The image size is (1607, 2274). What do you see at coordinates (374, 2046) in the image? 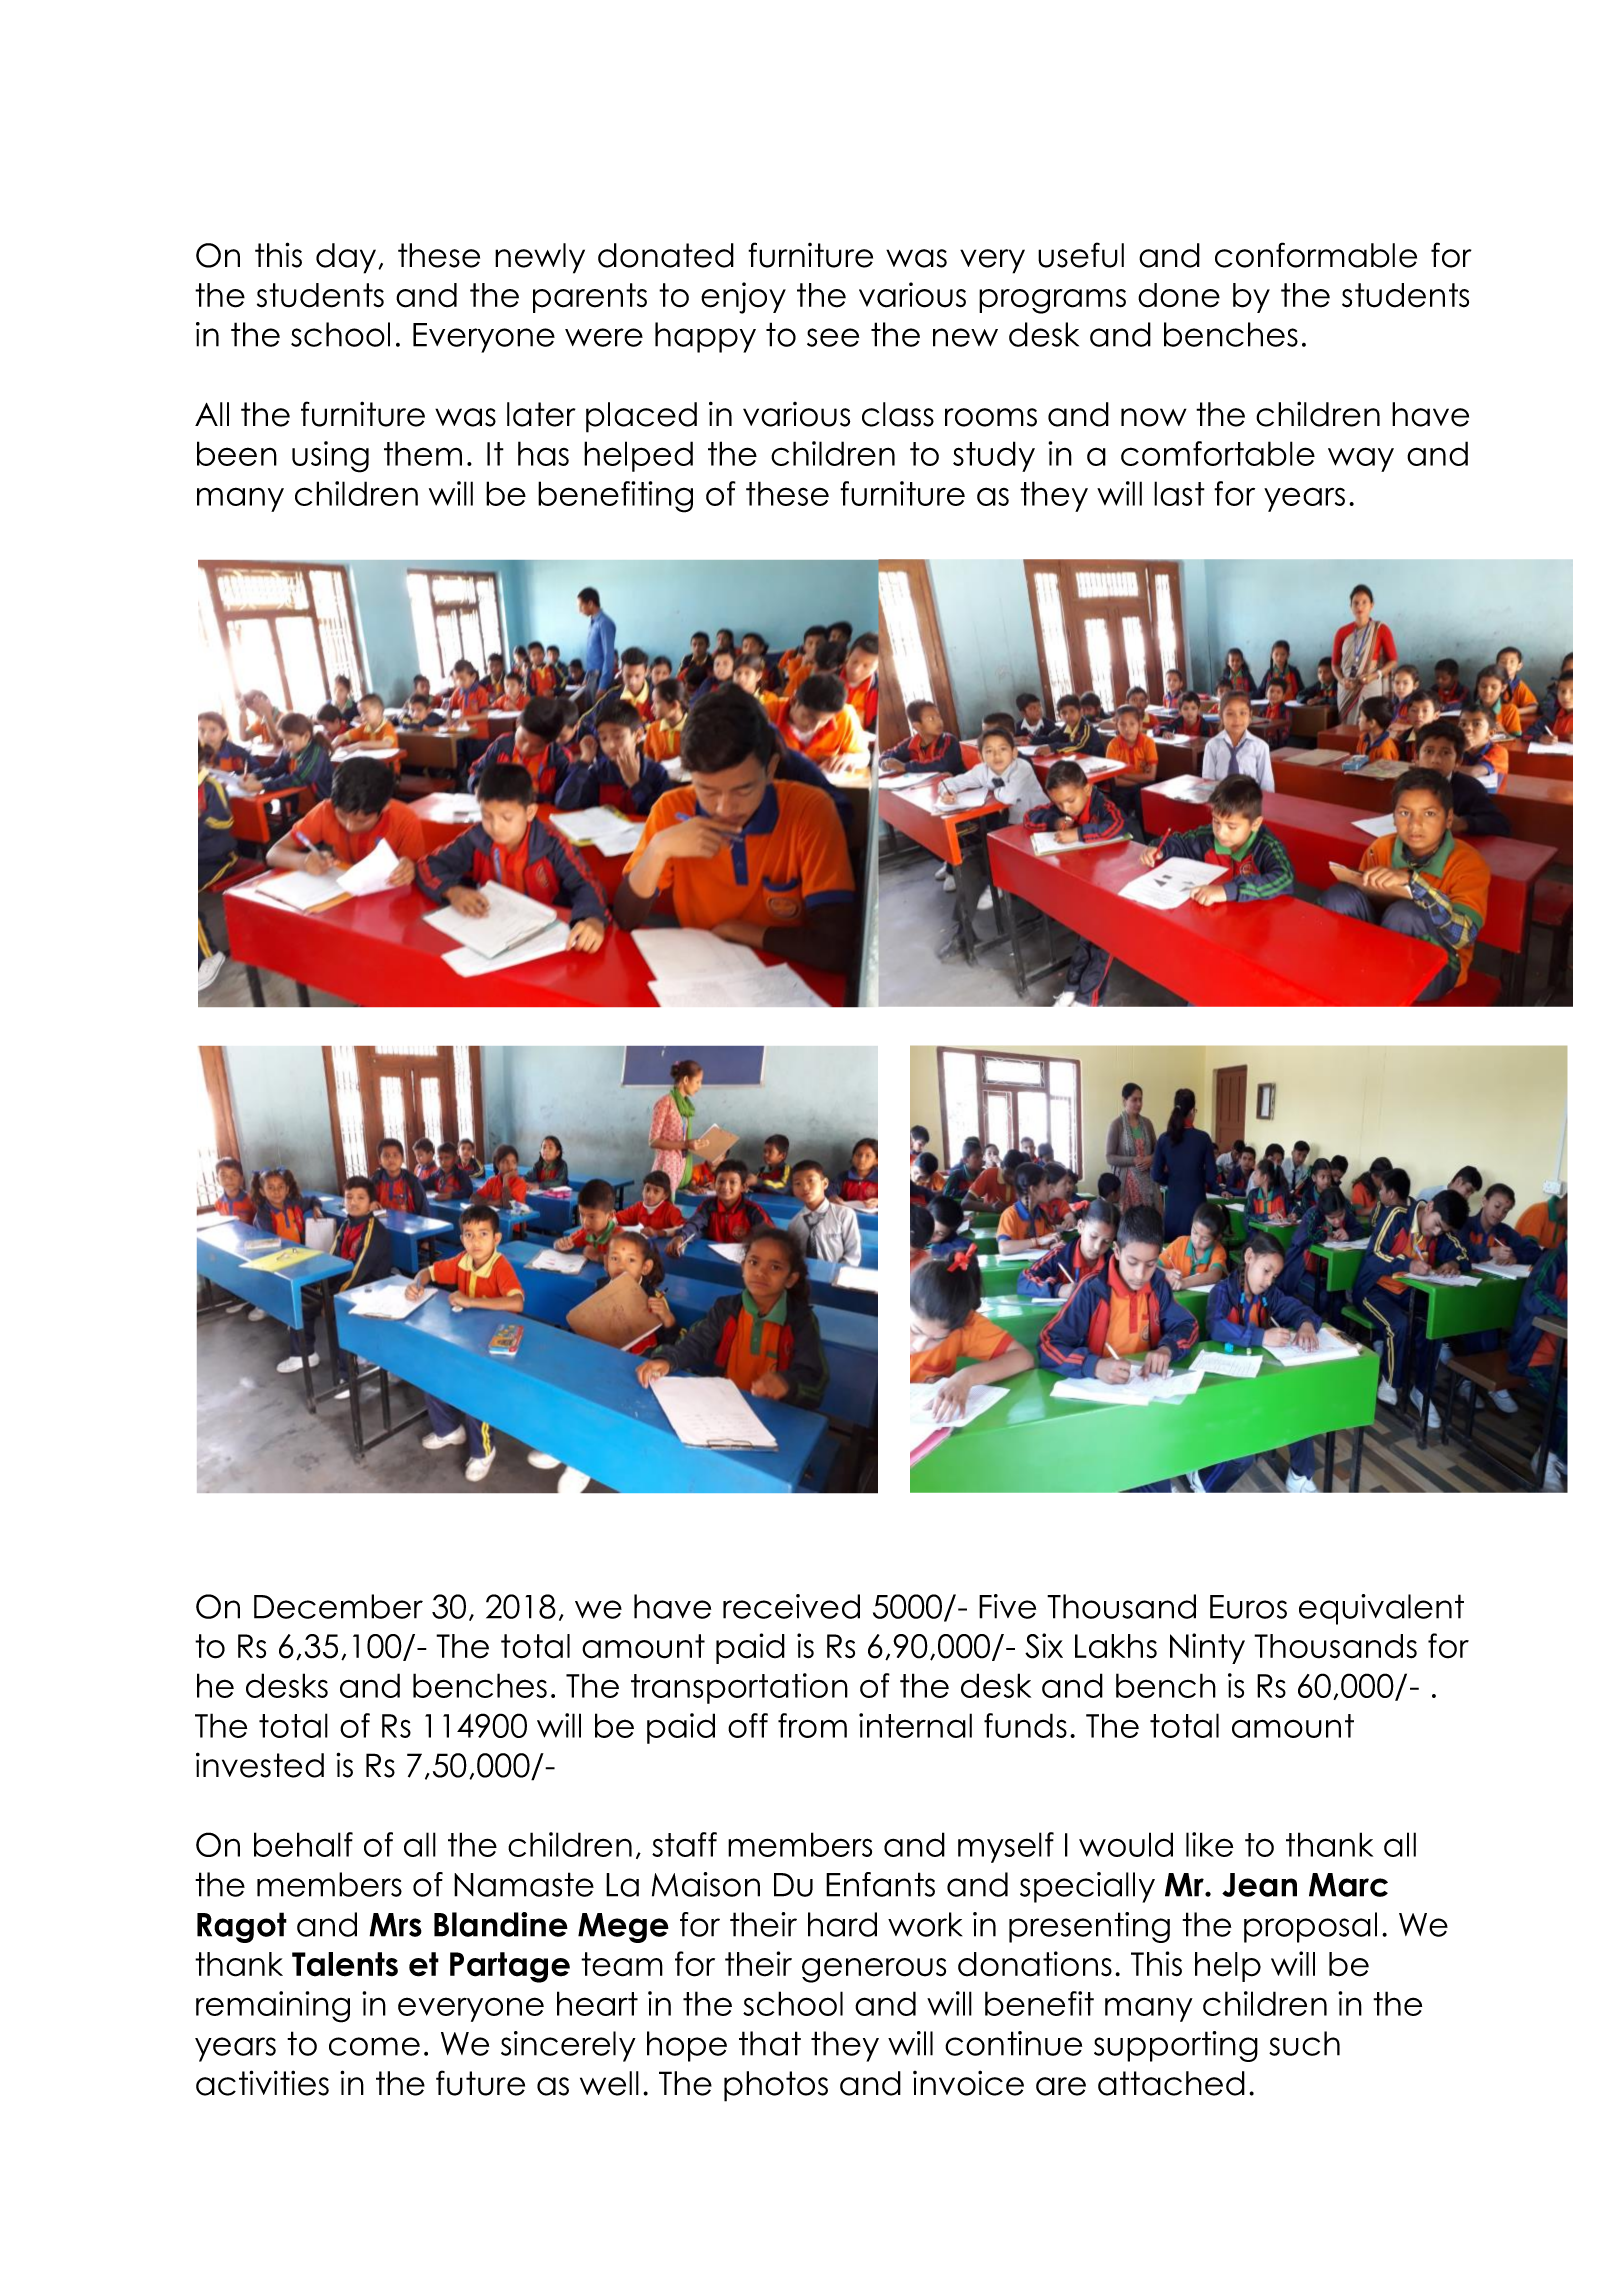
I see `come` at bounding box center [374, 2046].
